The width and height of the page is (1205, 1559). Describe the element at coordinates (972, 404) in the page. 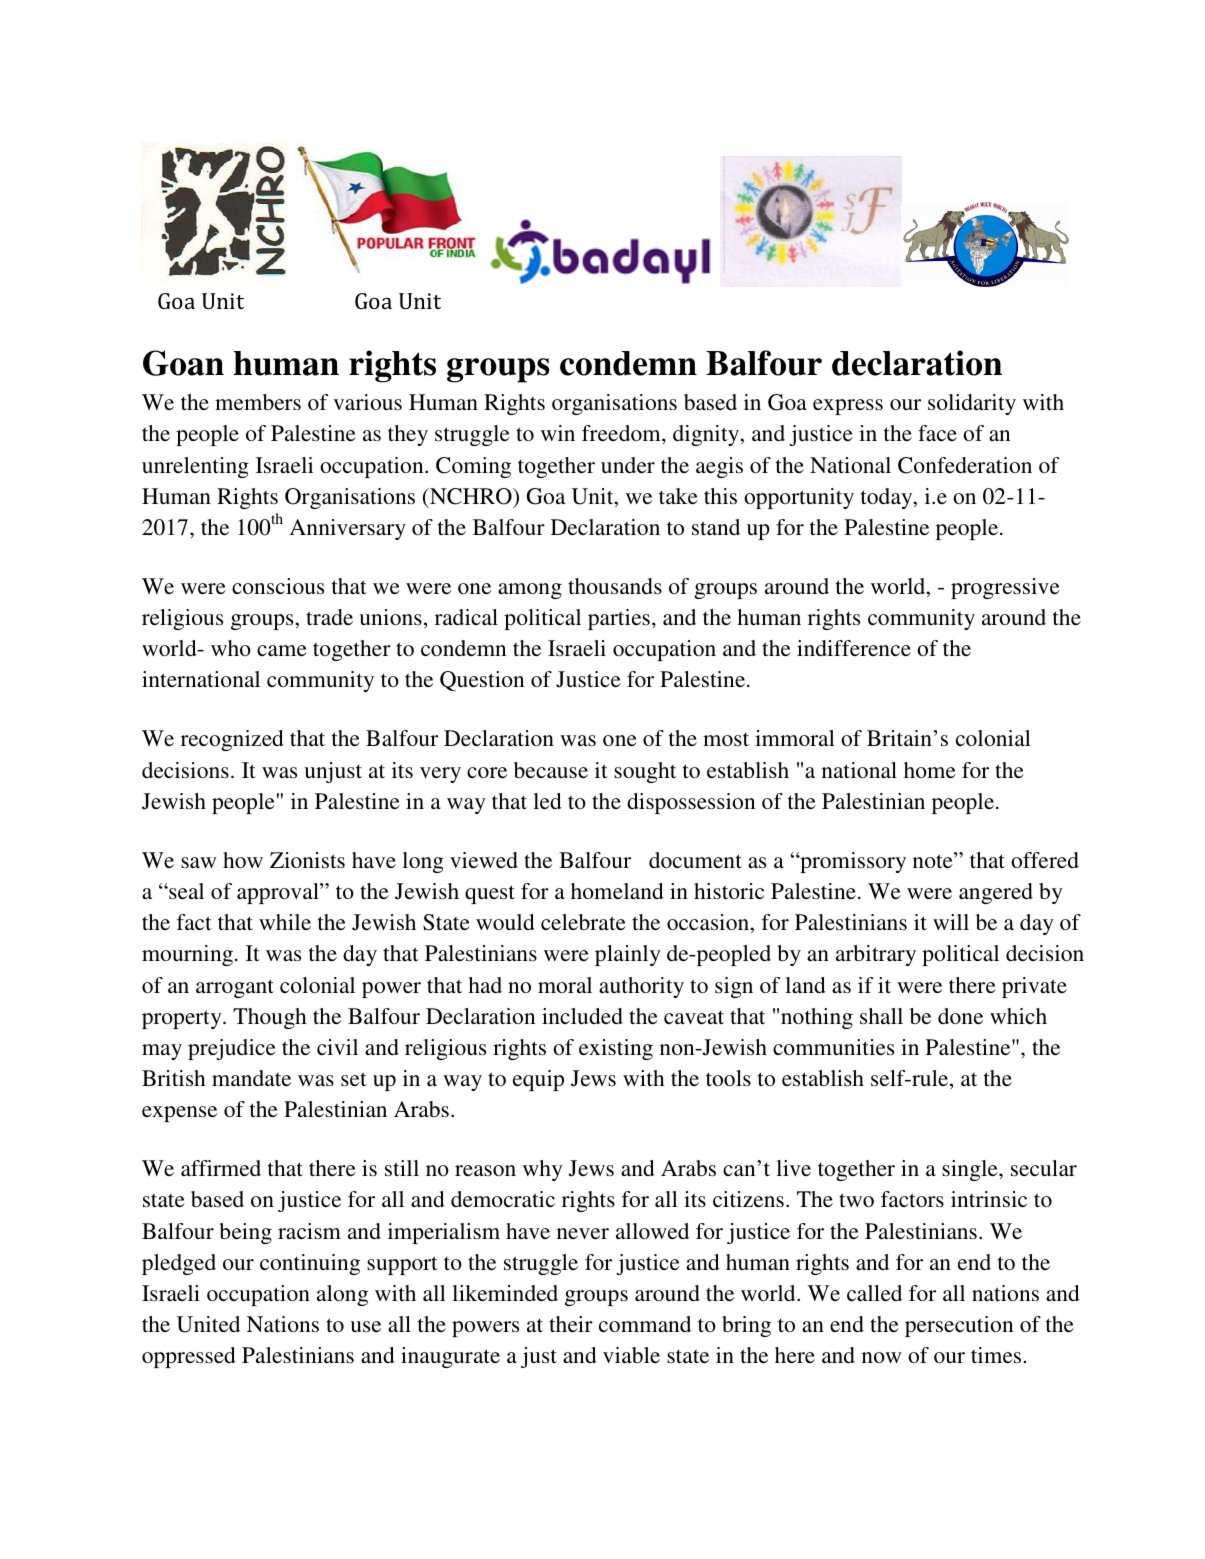

I see `solidarity` at that location.
